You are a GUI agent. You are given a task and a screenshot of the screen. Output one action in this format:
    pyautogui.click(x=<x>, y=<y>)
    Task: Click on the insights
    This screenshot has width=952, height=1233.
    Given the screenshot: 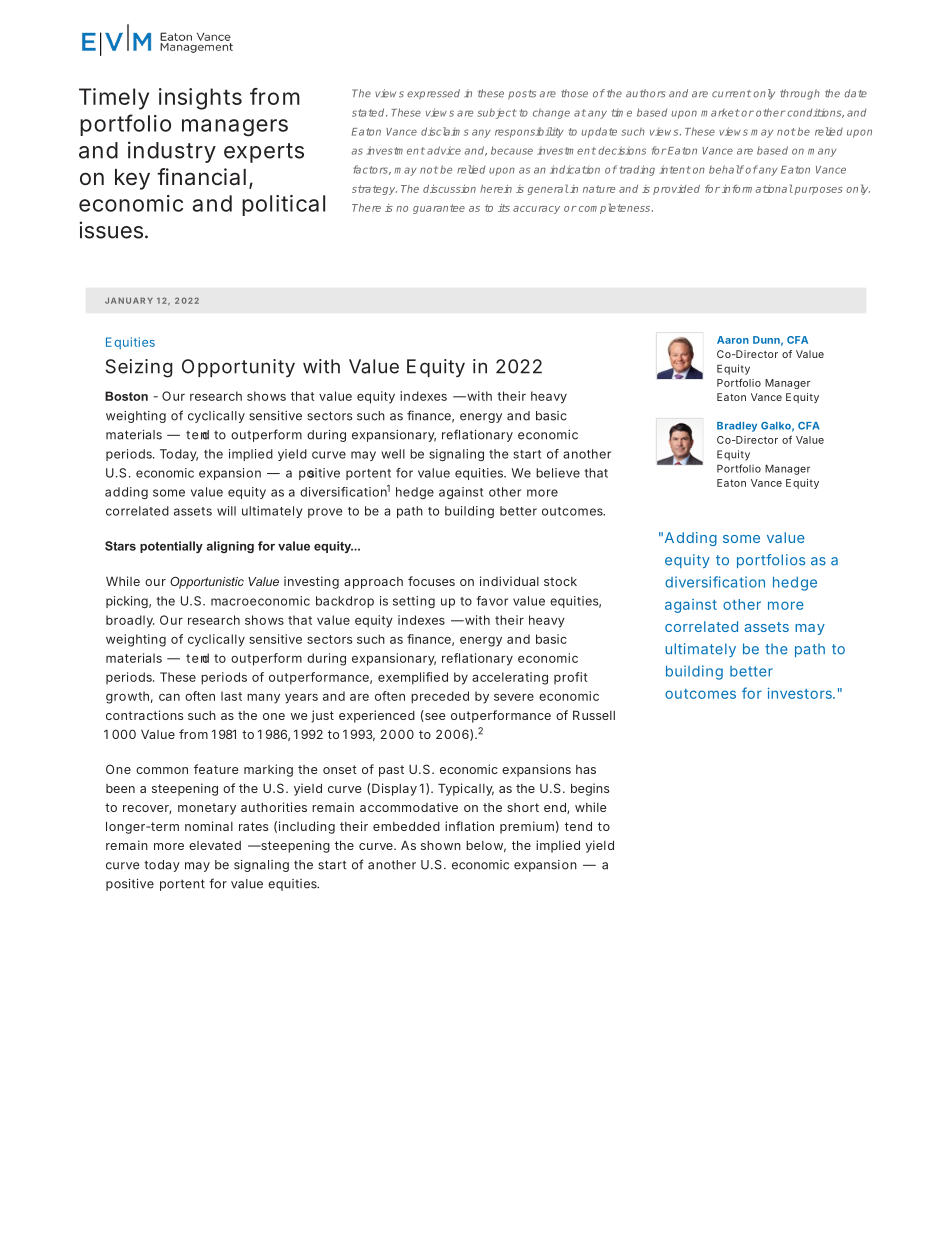 What is the action you would take?
    pyautogui.click(x=200, y=99)
